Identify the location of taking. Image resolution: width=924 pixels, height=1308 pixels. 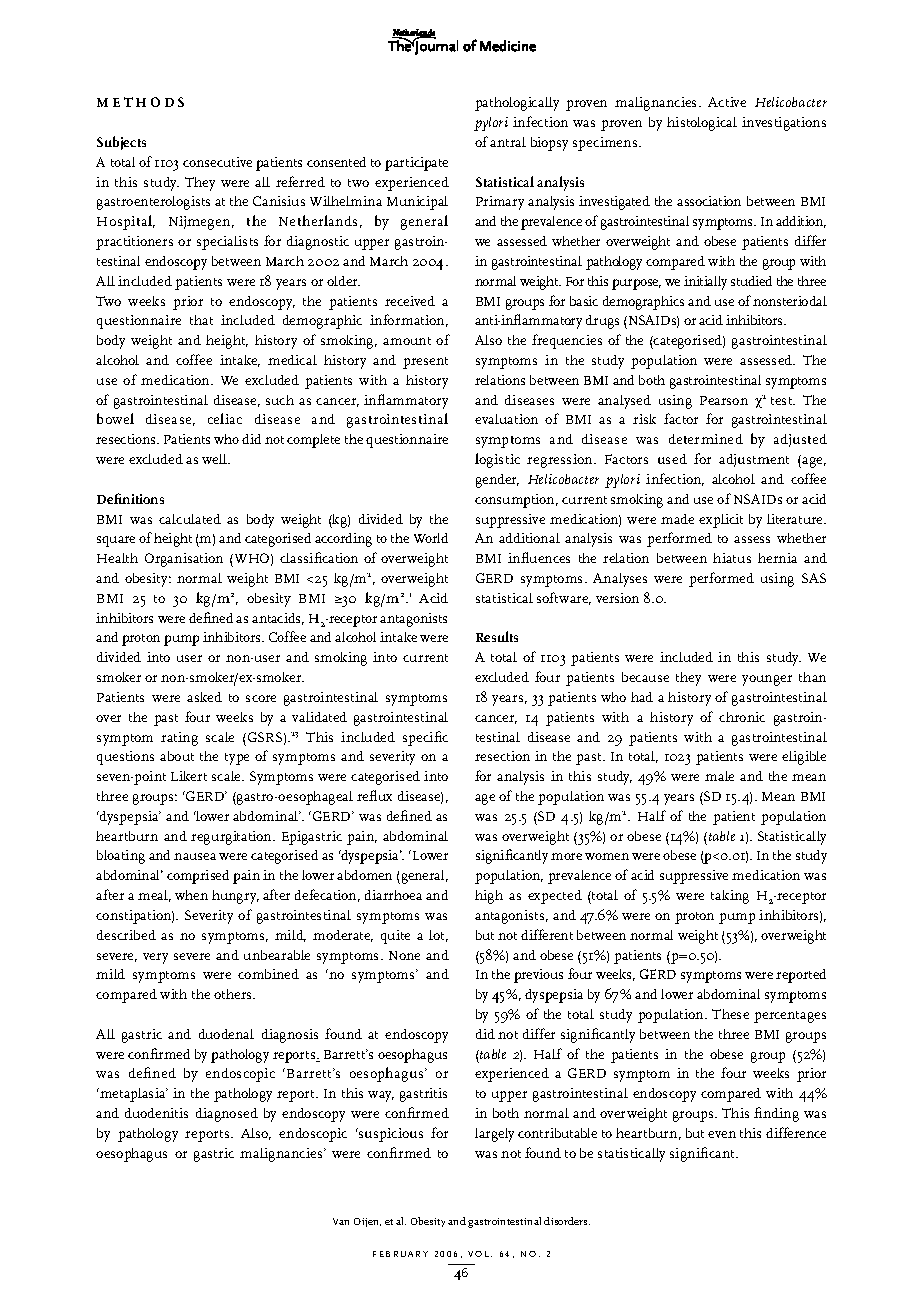
(730, 897).
